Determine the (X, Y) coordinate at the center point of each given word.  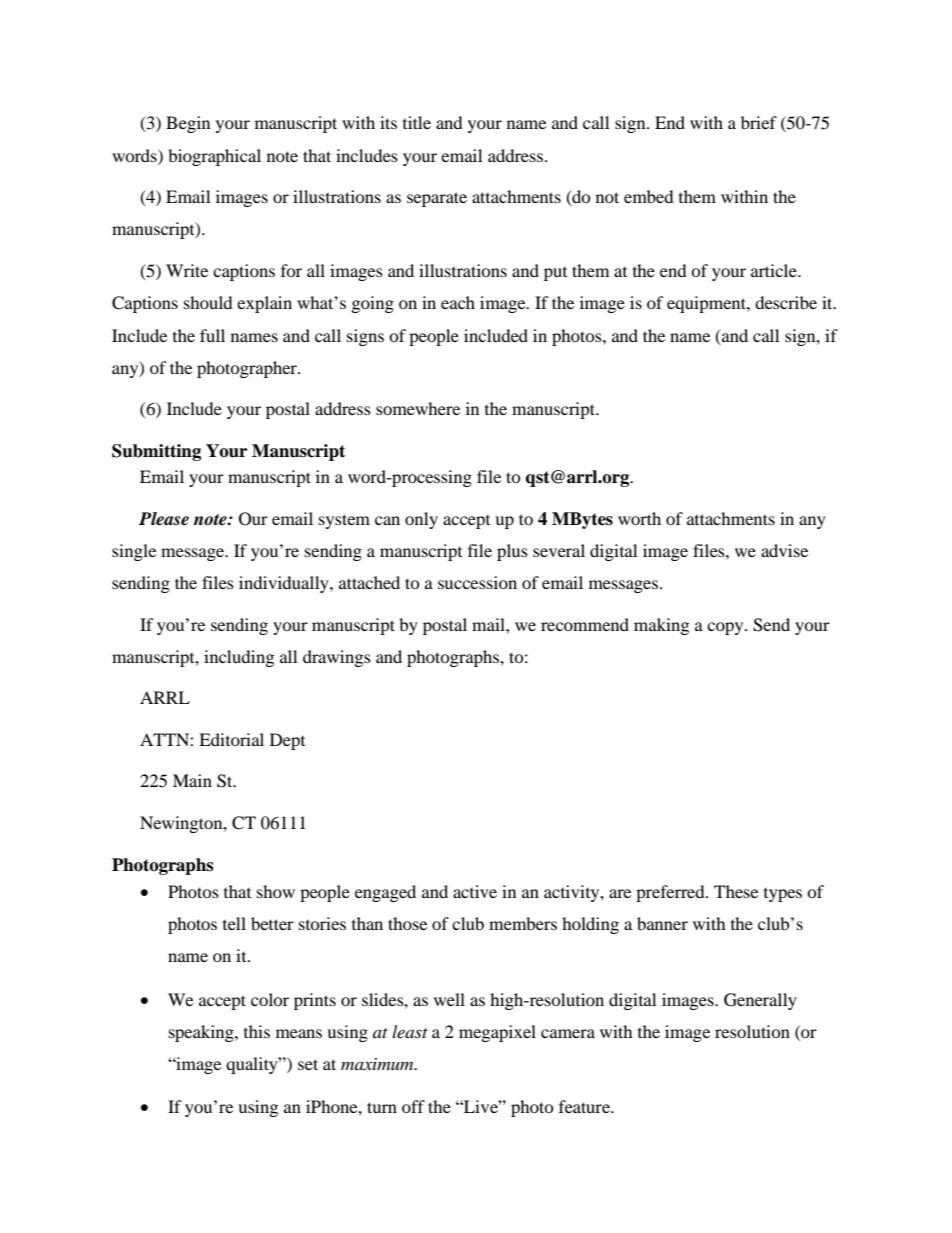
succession (477, 582)
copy (726, 628)
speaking (202, 1033)
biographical (214, 157)
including (239, 658)
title (417, 122)
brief (759, 122)
